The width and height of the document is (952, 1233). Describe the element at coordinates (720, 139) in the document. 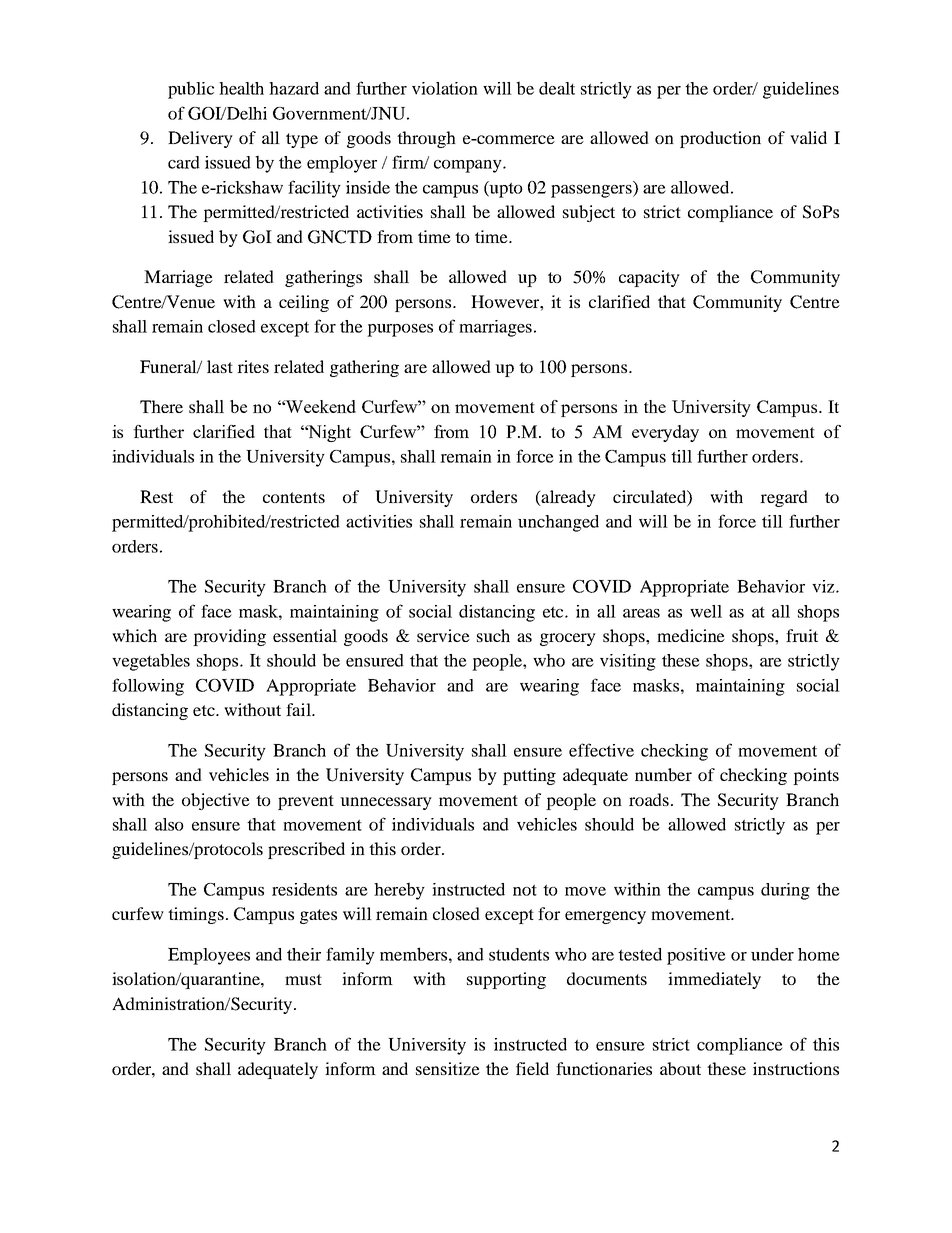

I see `production` at that location.
